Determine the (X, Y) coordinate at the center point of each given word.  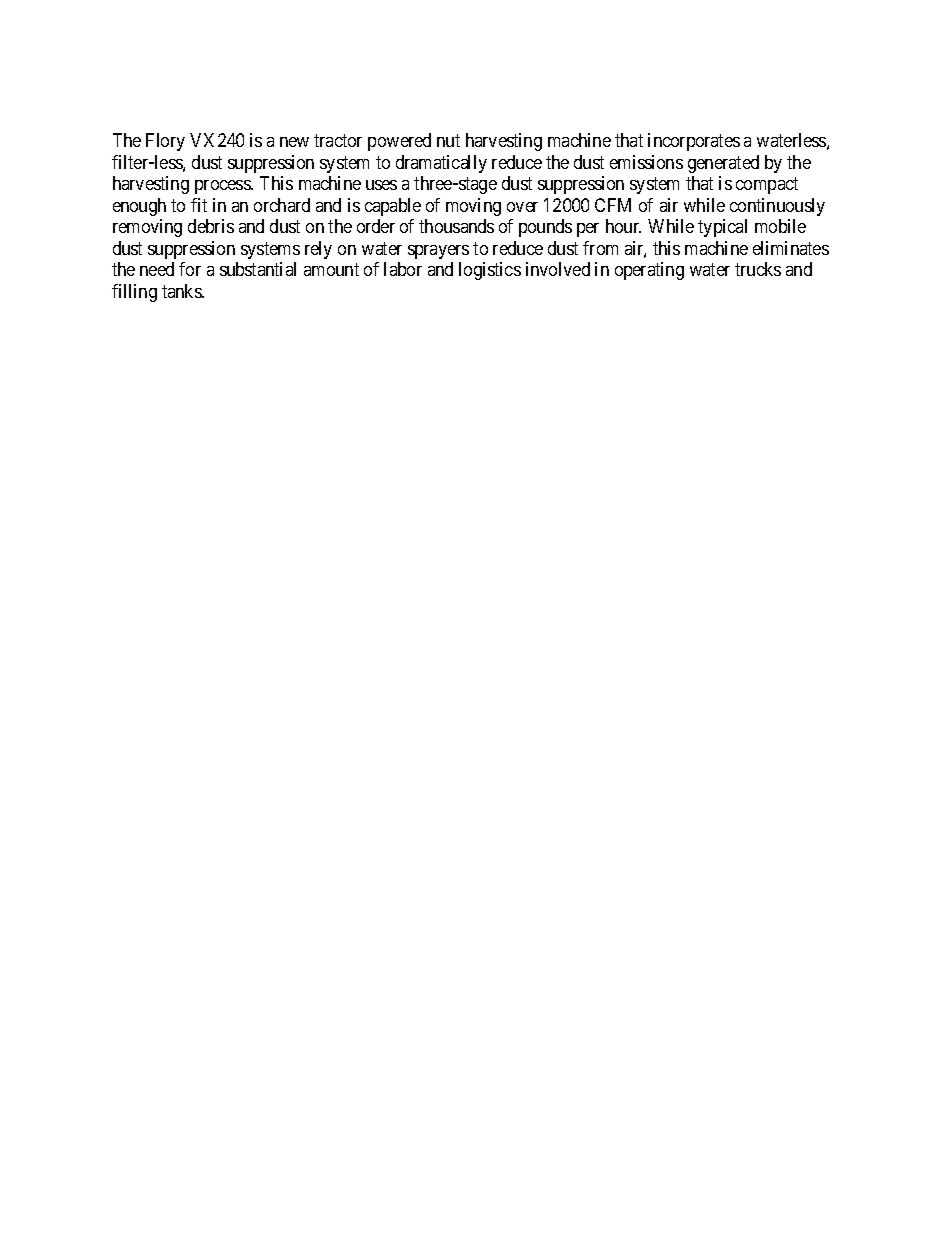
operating (649, 271)
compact (767, 185)
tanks (182, 291)
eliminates (791, 248)
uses (381, 185)
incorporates (694, 142)
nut (448, 140)
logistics (490, 271)
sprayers (438, 252)
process (223, 187)
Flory (165, 142)
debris (211, 226)
